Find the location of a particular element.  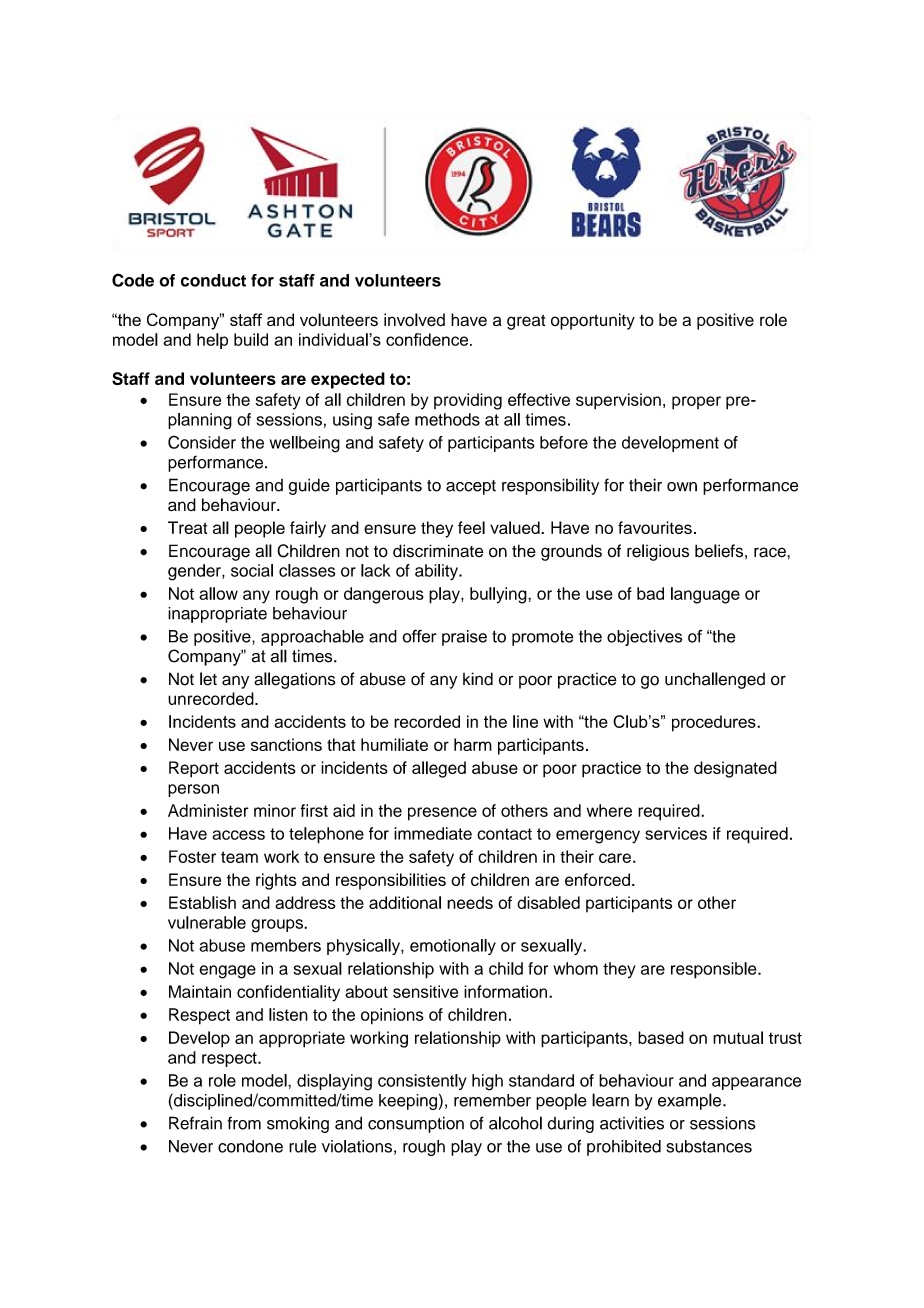

let is located at coordinates (208, 679).
